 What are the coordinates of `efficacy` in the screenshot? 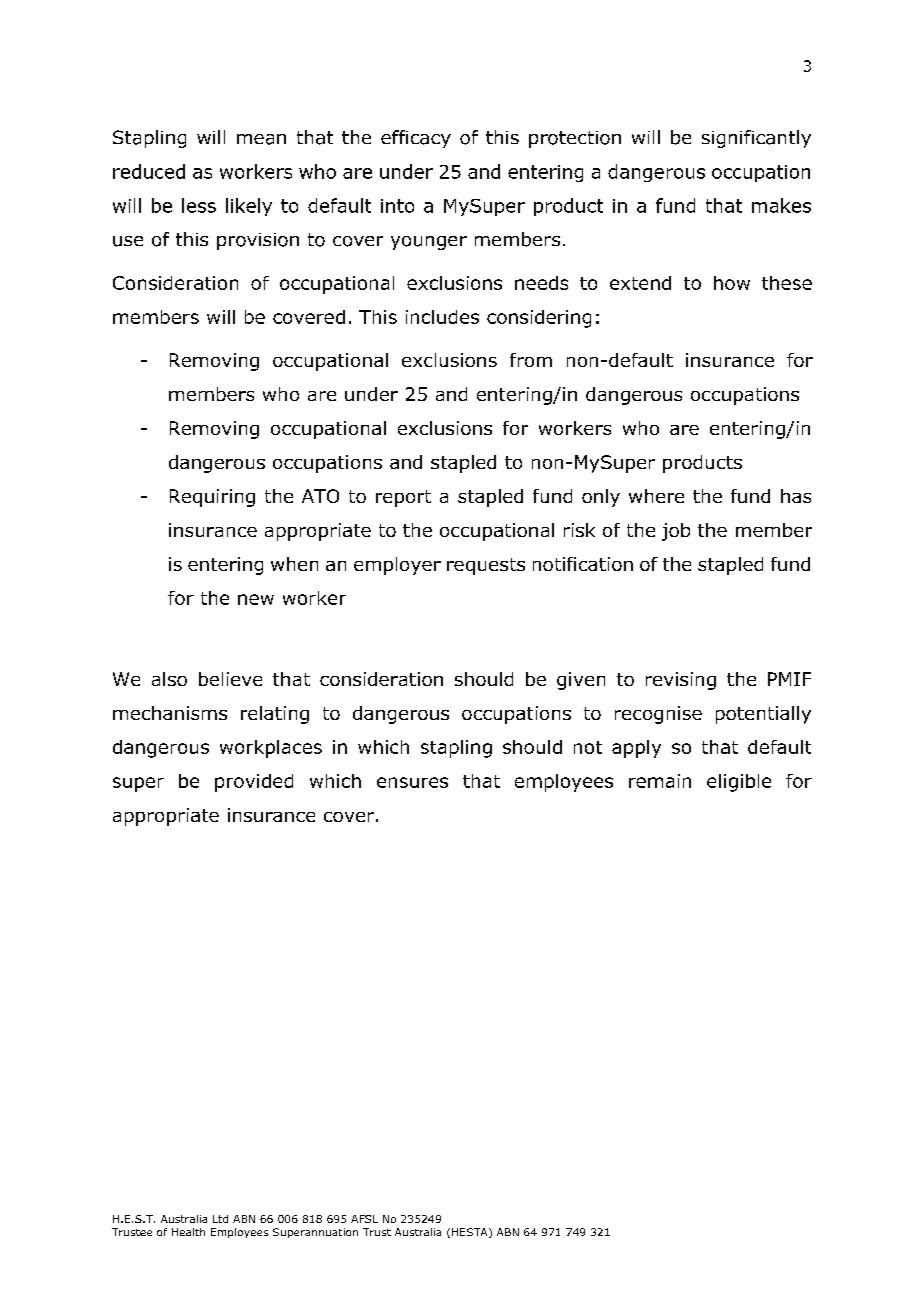 It's located at (416, 139).
